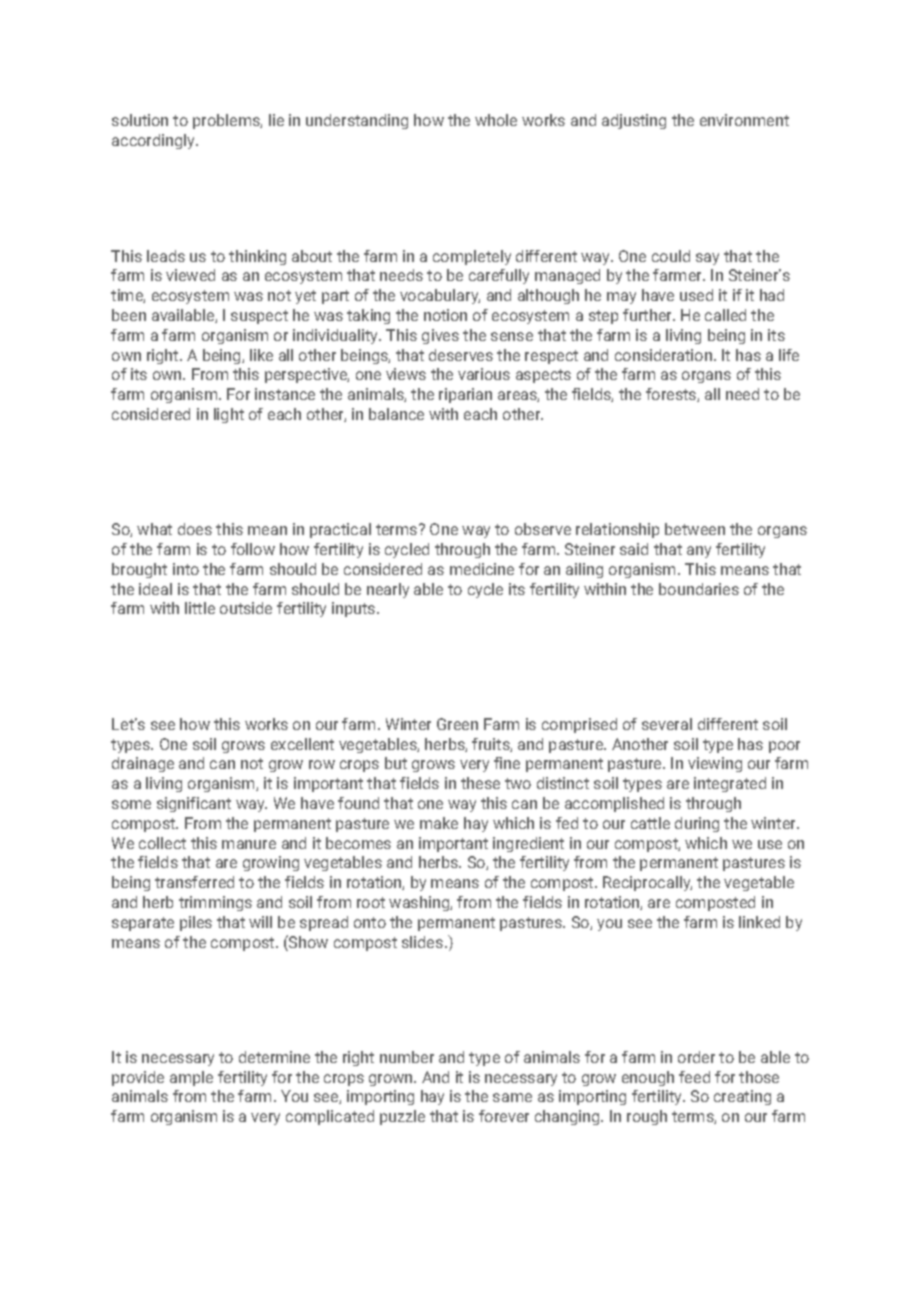 The height and width of the page is (1308, 924). What do you see at coordinates (200, 608) in the page?
I see `little` at bounding box center [200, 608].
